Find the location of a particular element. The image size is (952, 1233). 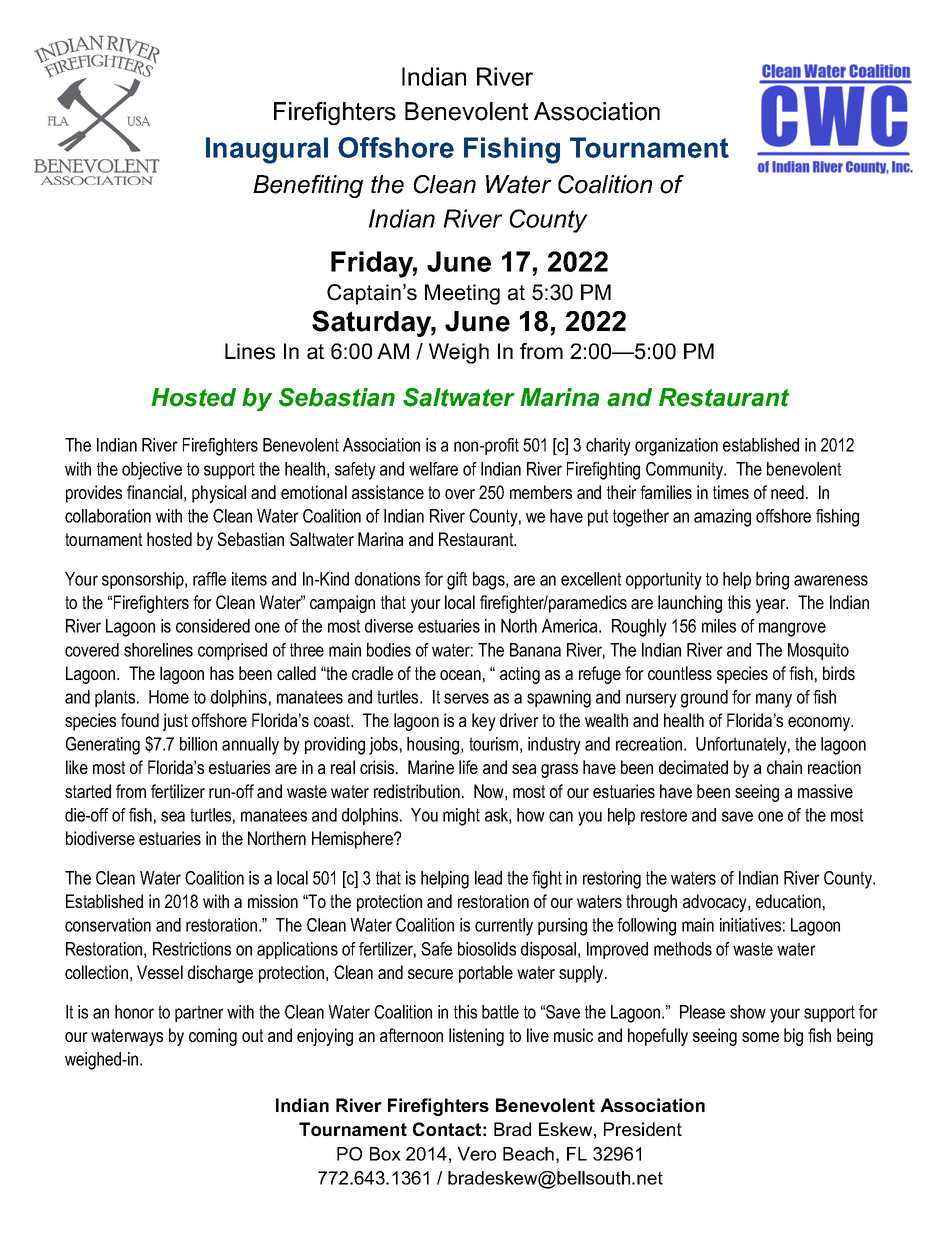

objective is located at coordinates (152, 471).
